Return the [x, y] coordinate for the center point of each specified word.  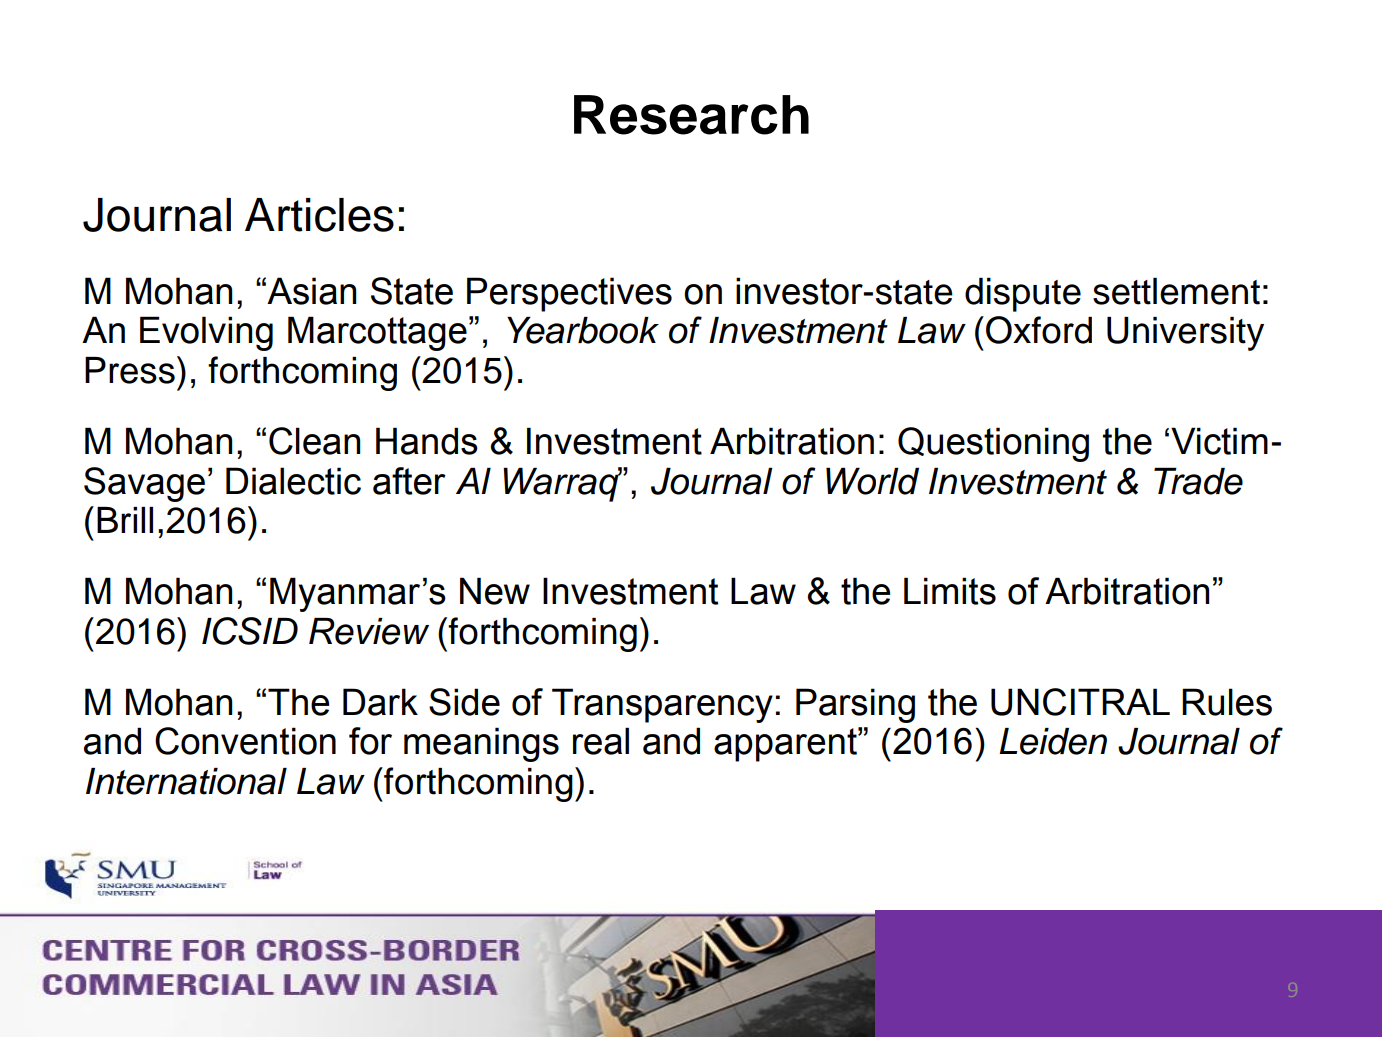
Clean [314, 441]
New [495, 591]
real [601, 741]
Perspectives [569, 294]
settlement [1176, 291]
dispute [1023, 294]
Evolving [206, 333]
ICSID [250, 631]
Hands [427, 441]
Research [691, 115]
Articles [319, 215]
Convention [245, 741]
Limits [950, 591]
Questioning [993, 444]
